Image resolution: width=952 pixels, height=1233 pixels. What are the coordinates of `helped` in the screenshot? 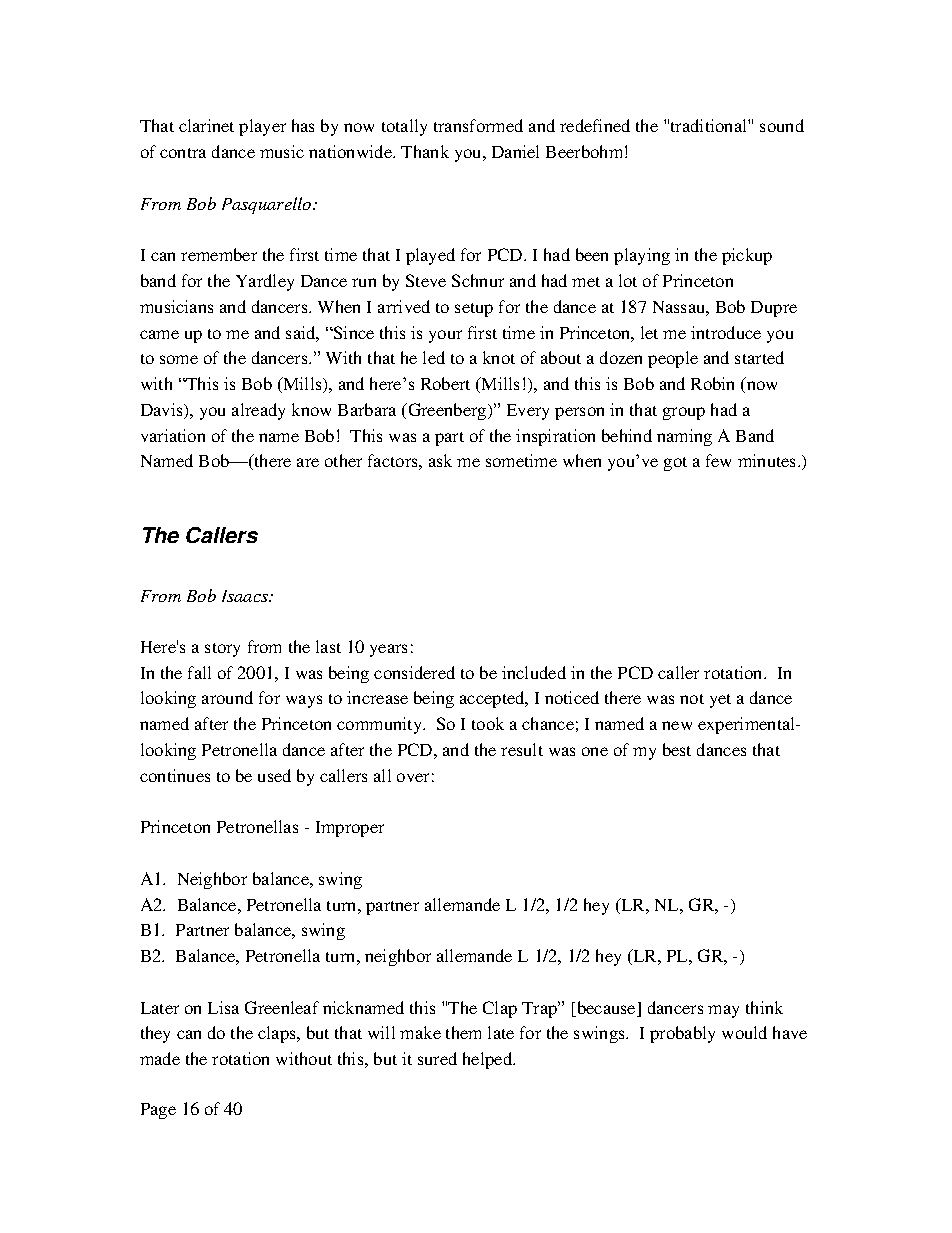 It's located at (489, 1060).
